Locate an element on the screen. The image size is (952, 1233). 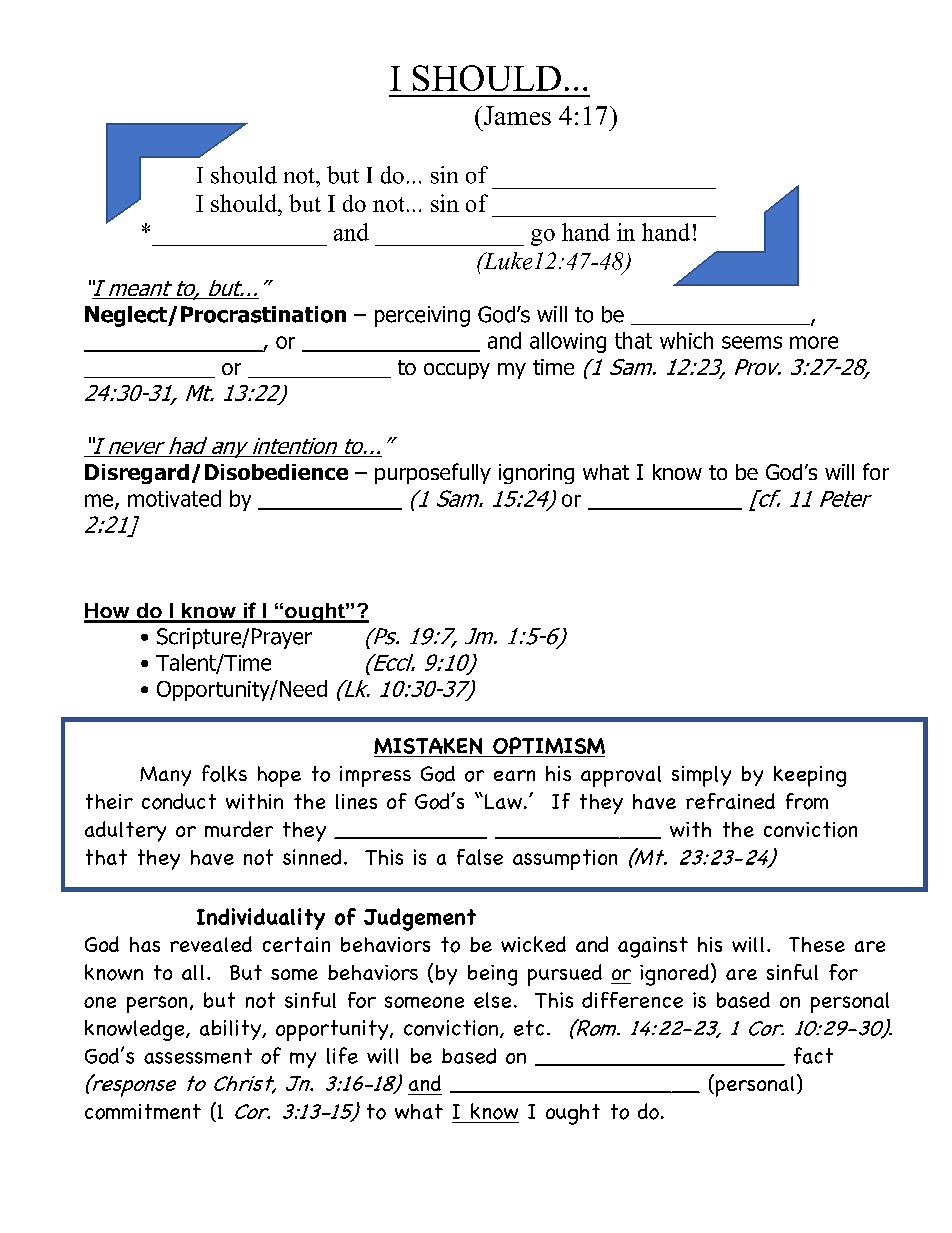
seems is located at coordinates (752, 342).
